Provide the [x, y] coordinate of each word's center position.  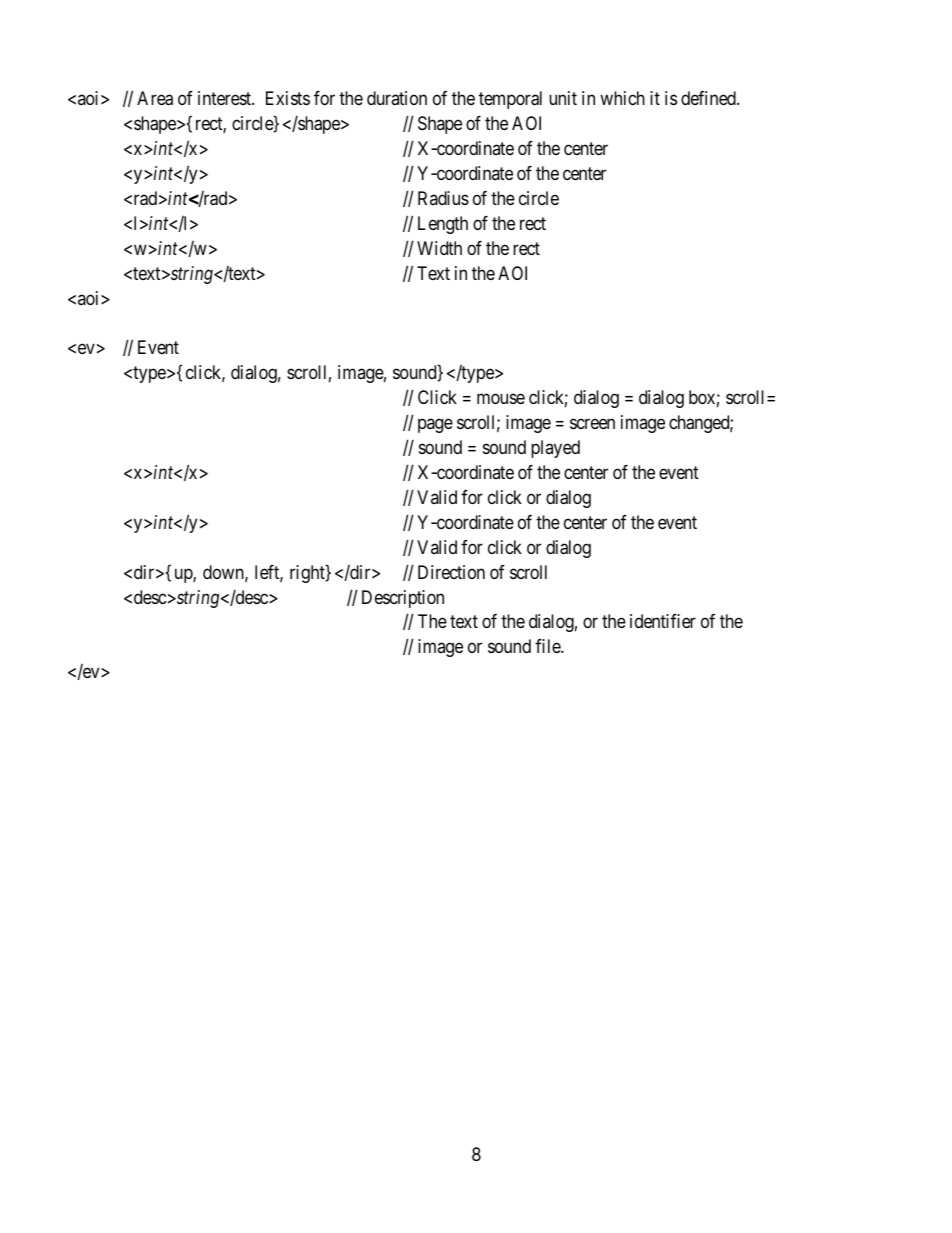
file [548, 646]
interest [226, 98]
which [622, 98]
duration [397, 98]
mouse [501, 399]
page [435, 426]
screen [592, 424]
